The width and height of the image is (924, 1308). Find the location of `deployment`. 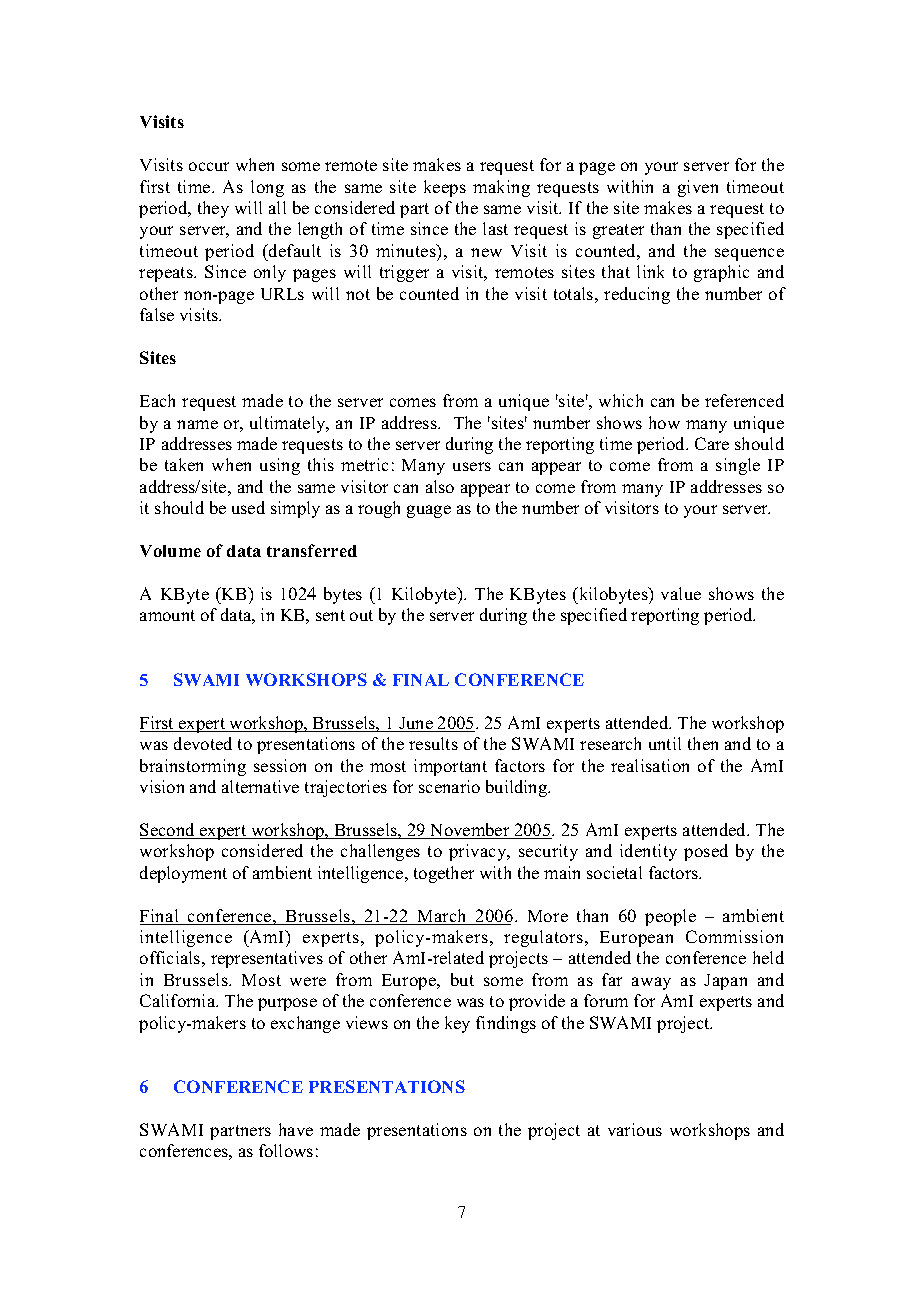

deployment is located at coordinates (183, 874).
